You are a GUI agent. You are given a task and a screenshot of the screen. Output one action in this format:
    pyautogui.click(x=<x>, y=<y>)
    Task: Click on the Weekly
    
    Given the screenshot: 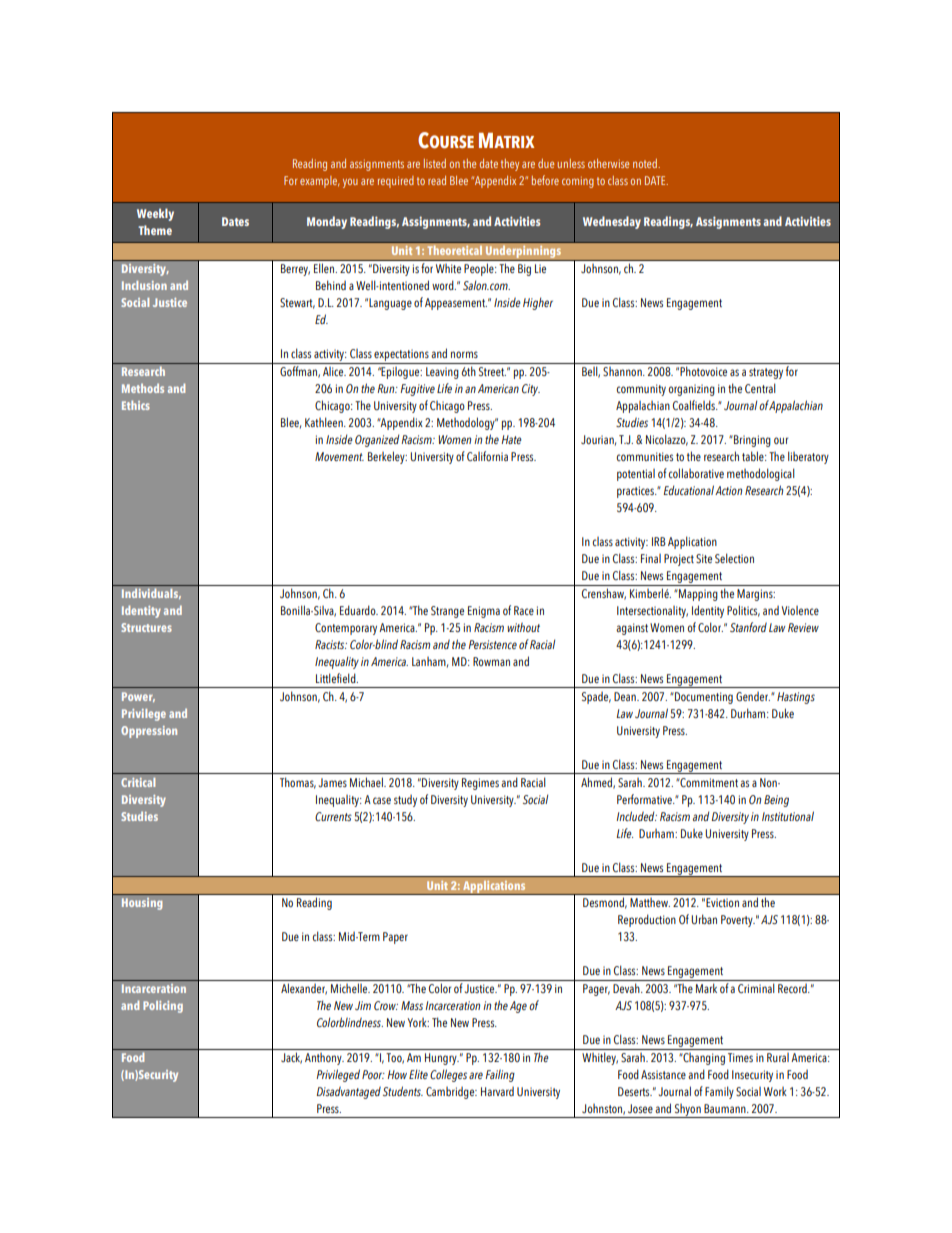 What is the action you would take?
    pyautogui.click(x=155, y=214)
